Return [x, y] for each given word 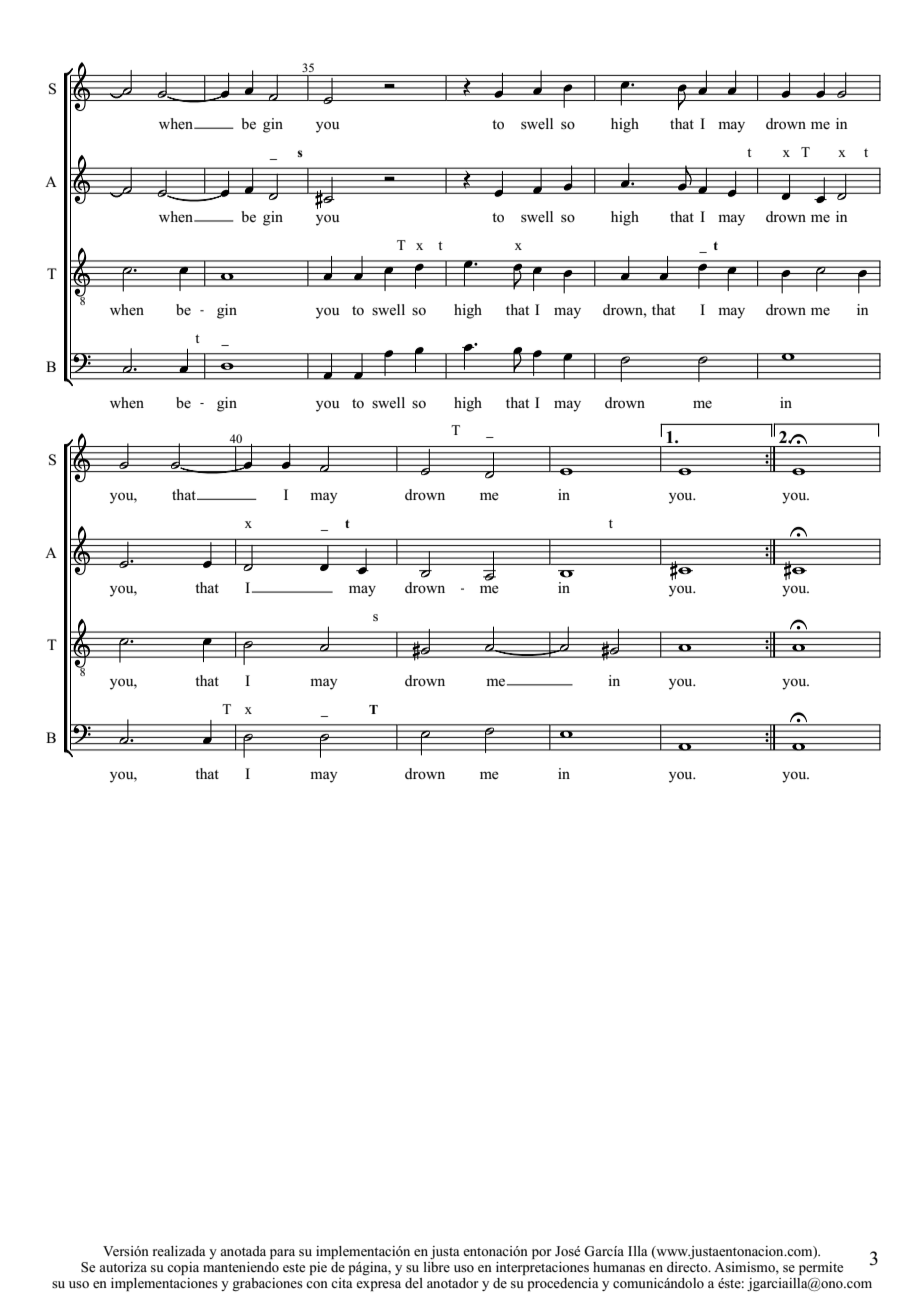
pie [318, 1268]
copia [183, 1268]
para [282, 1254]
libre [436, 1267]
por [542, 1254]
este [294, 1267]
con [317, 1284]
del [414, 1283]
